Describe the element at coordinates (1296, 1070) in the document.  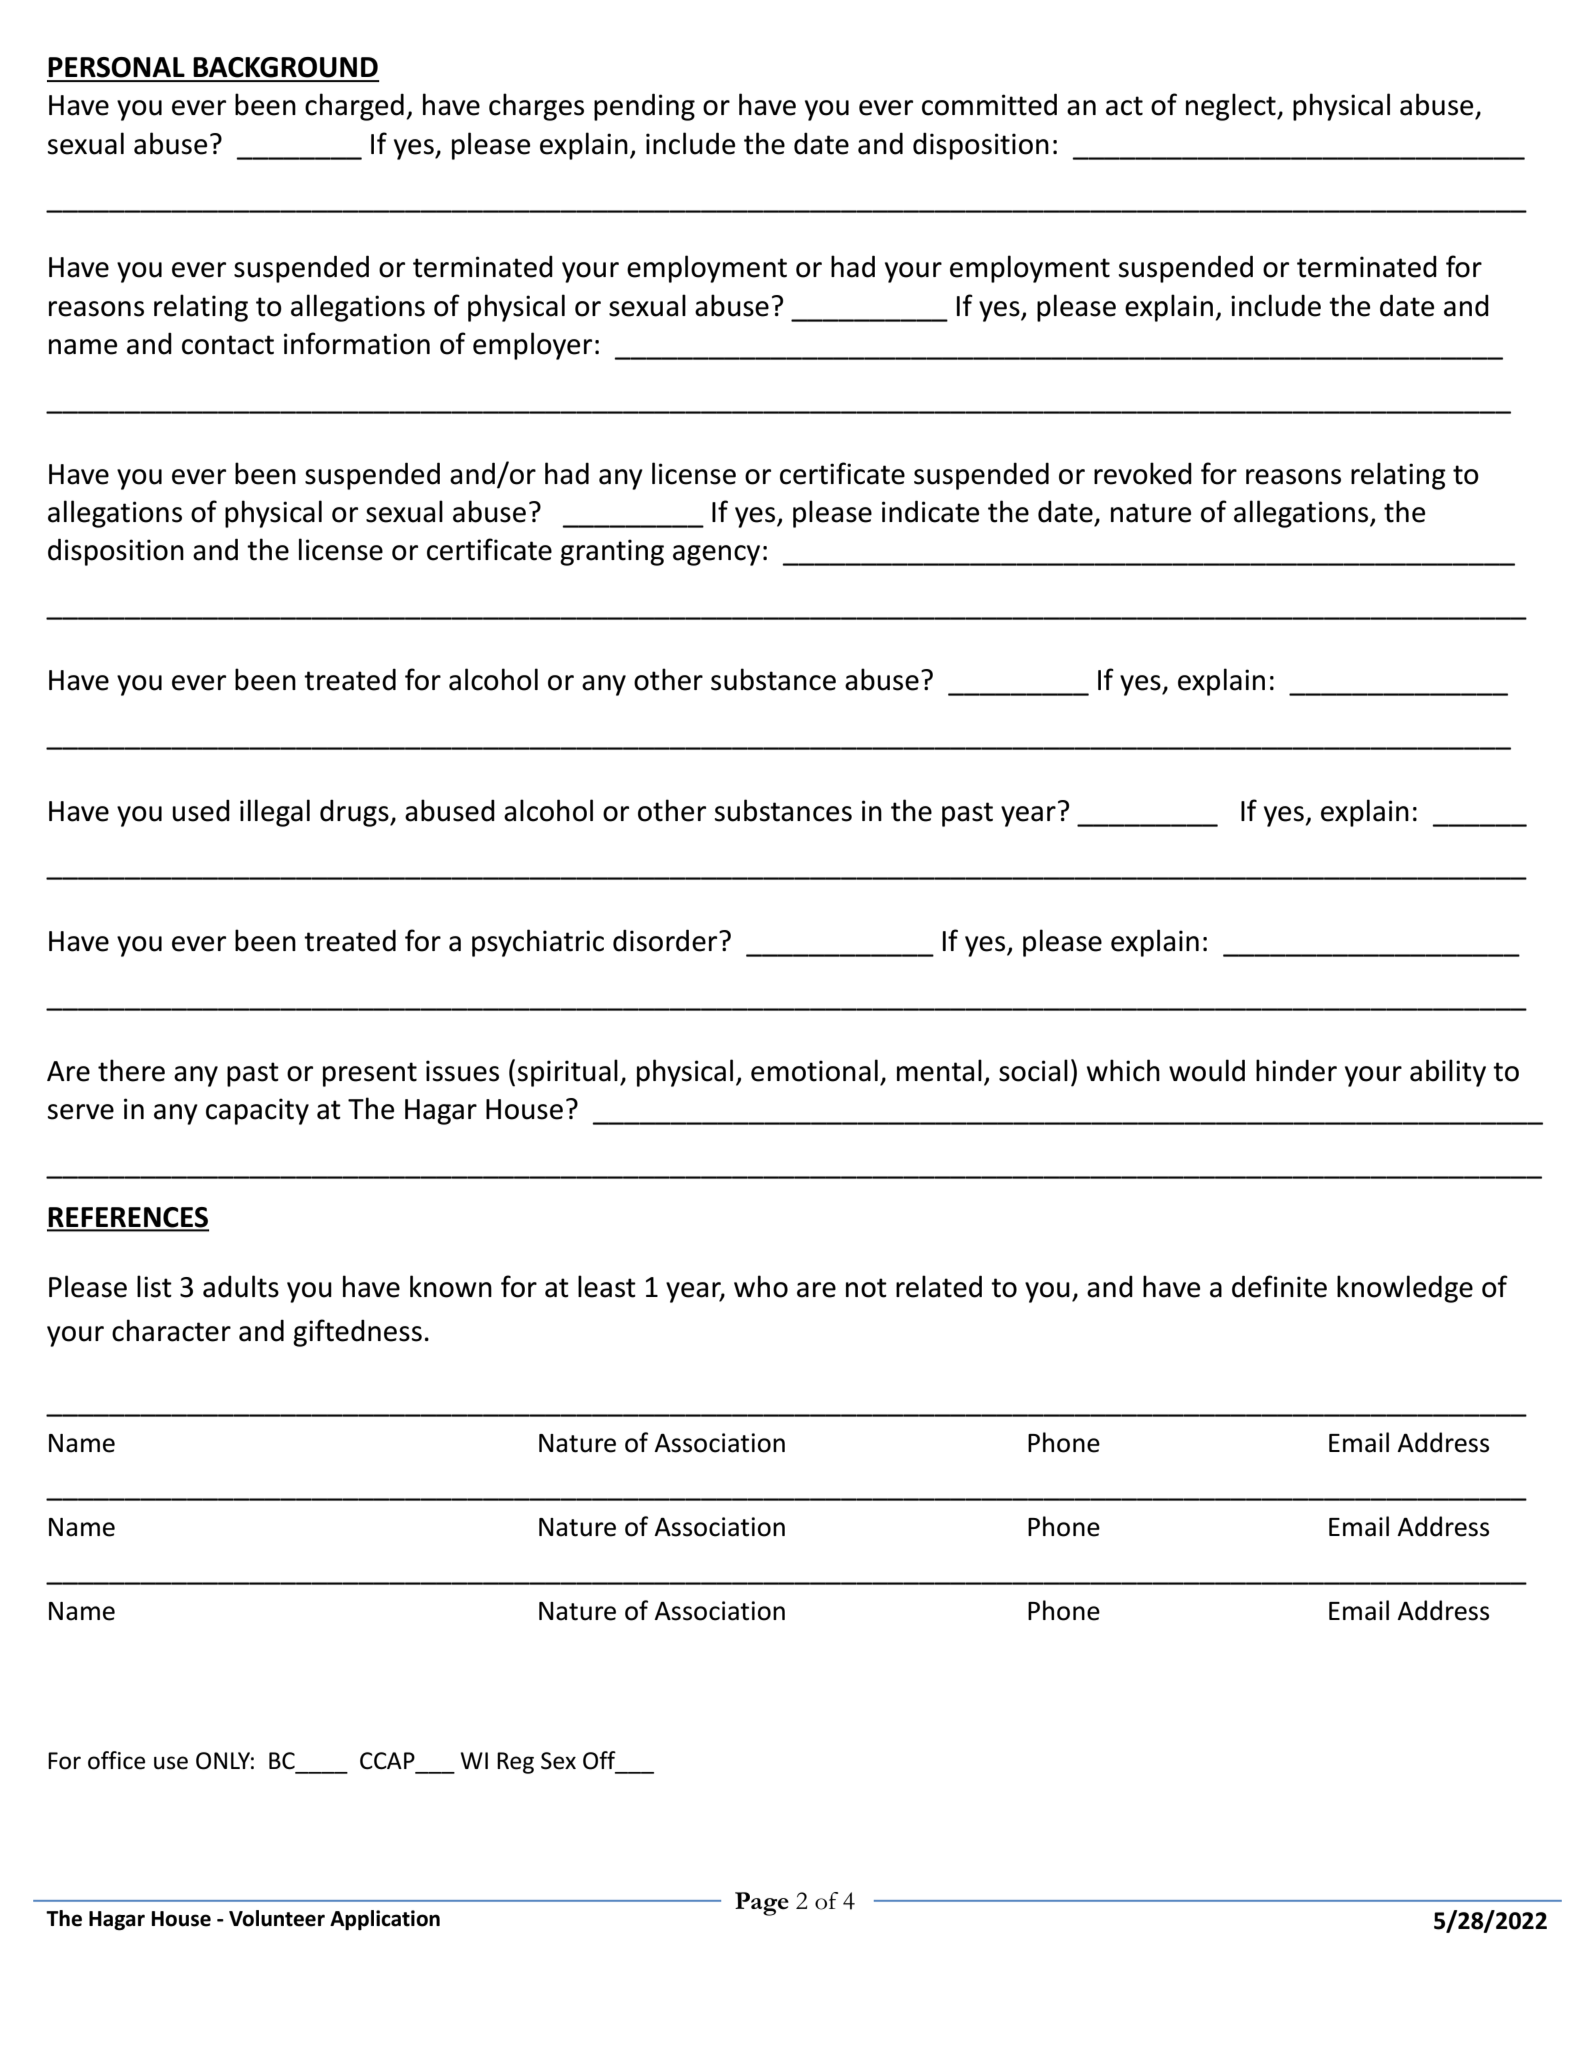
I see `hinder` at that location.
